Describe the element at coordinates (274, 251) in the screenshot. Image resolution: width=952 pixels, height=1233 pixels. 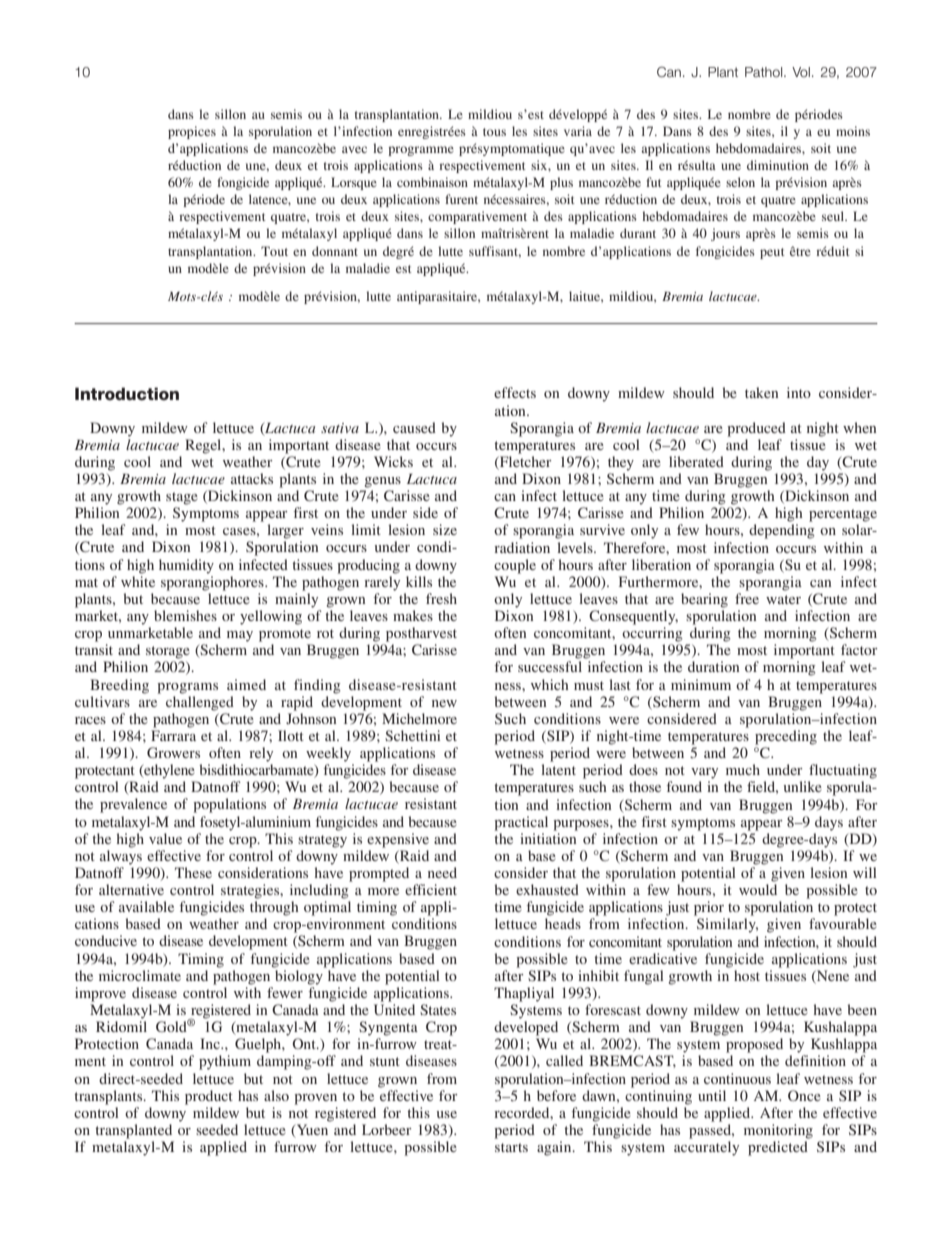
I see `Tout` at that location.
